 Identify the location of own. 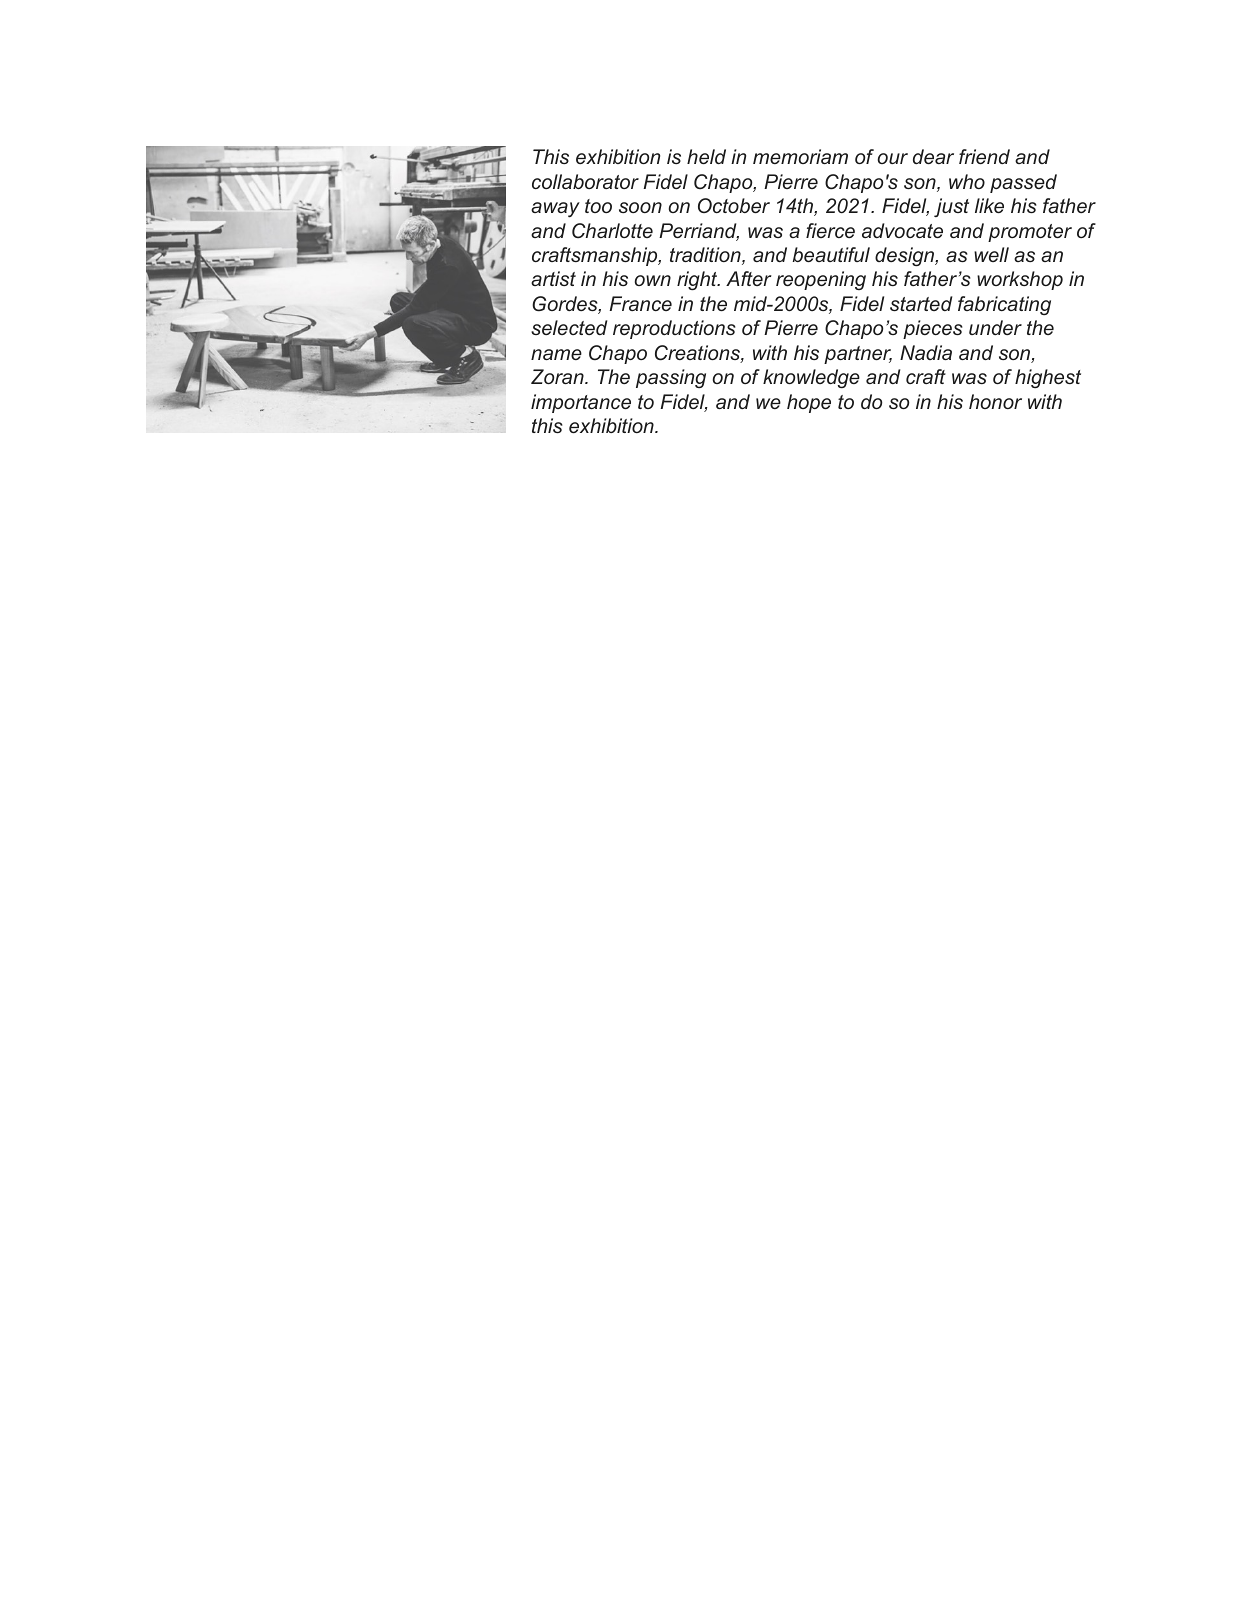
(653, 280).
